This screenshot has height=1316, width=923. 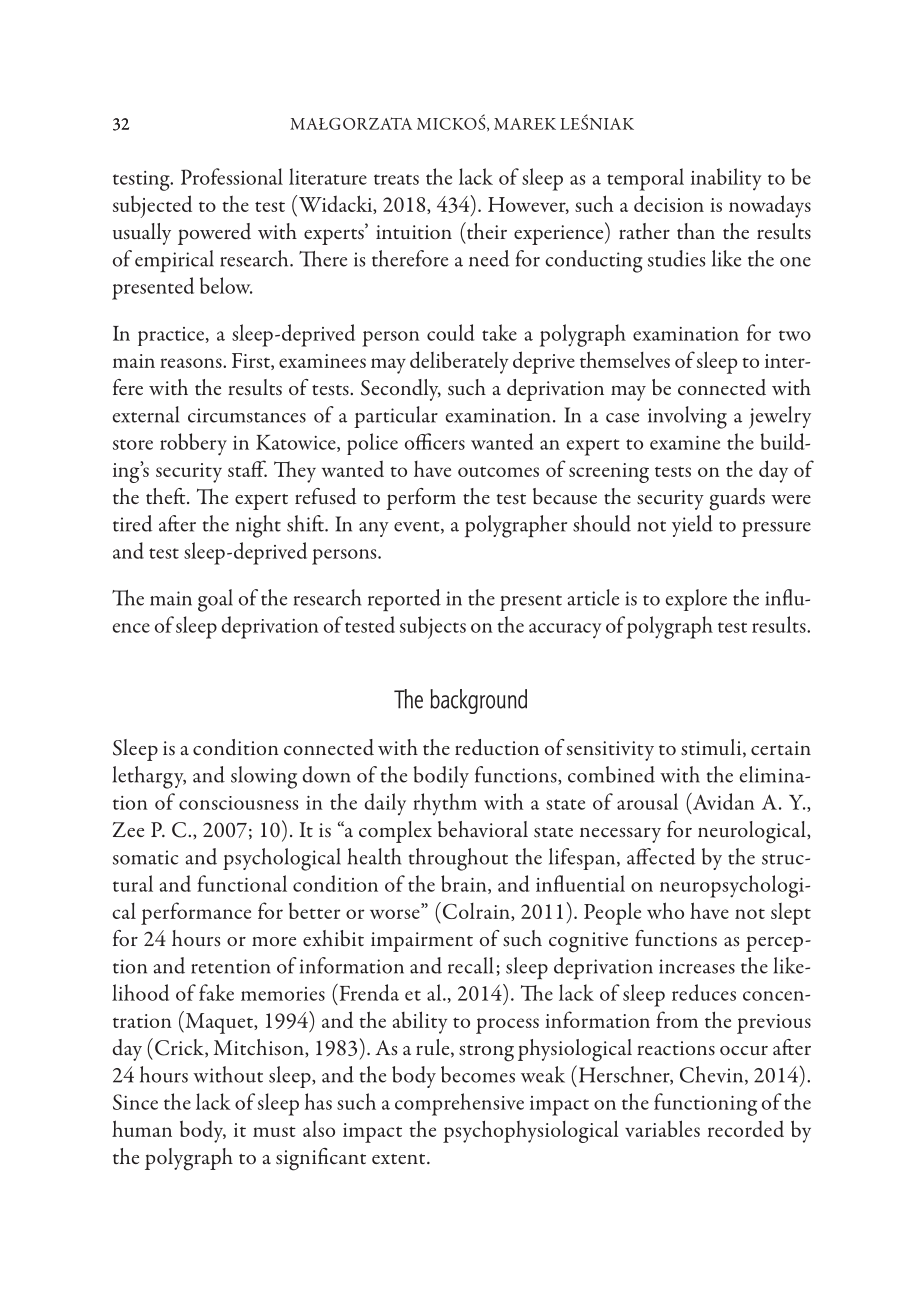 What do you see at coordinates (645, 179) in the screenshot?
I see `temporal` at bounding box center [645, 179].
